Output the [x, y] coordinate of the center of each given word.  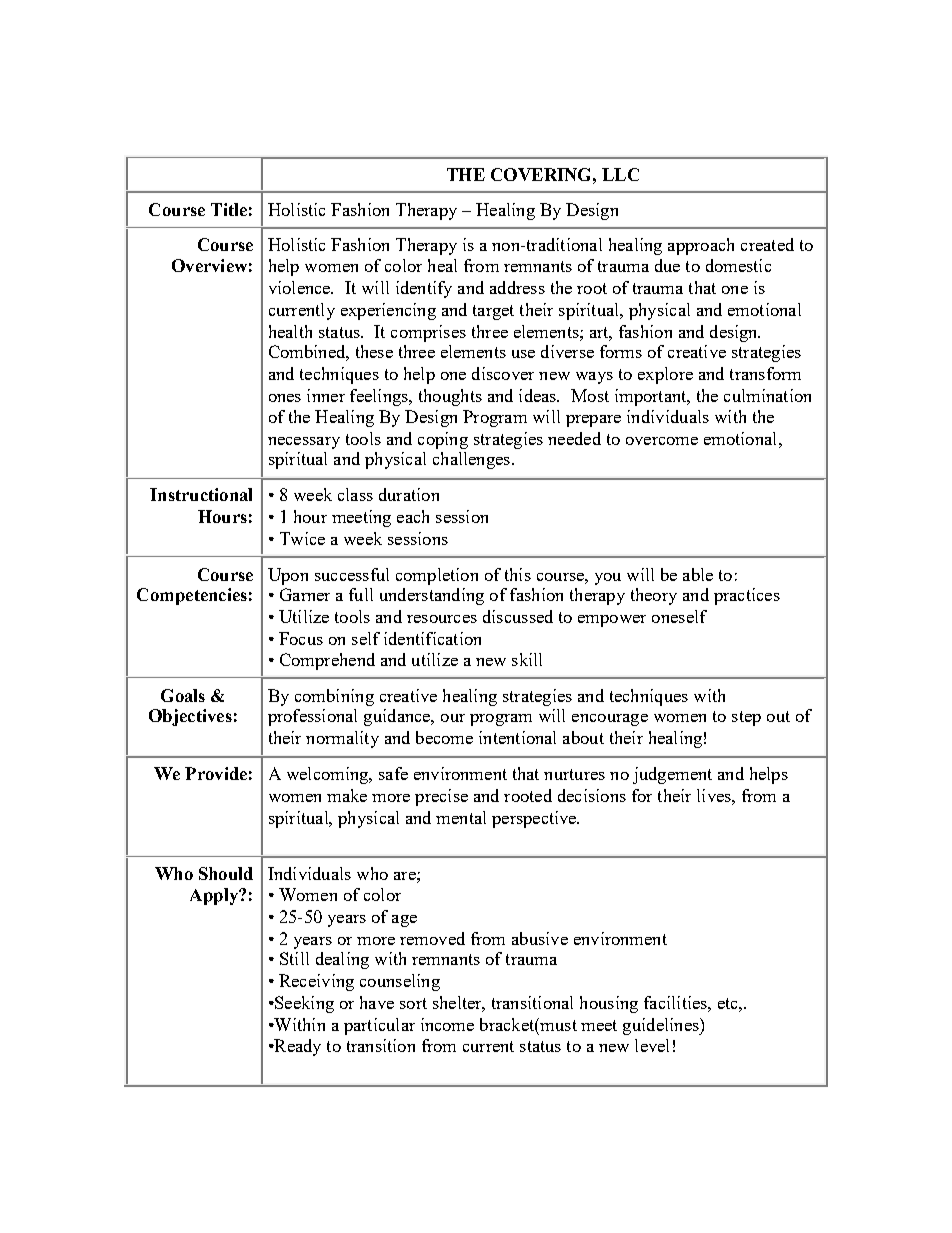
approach [701, 246]
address [517, 287]
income [447, 1024]
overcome [662, 441]
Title [229, 209]
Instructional [201, 494]
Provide [216, 773]
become [444, 737]
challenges [471, 460]
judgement [672, 775]
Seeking [303, 1004]
